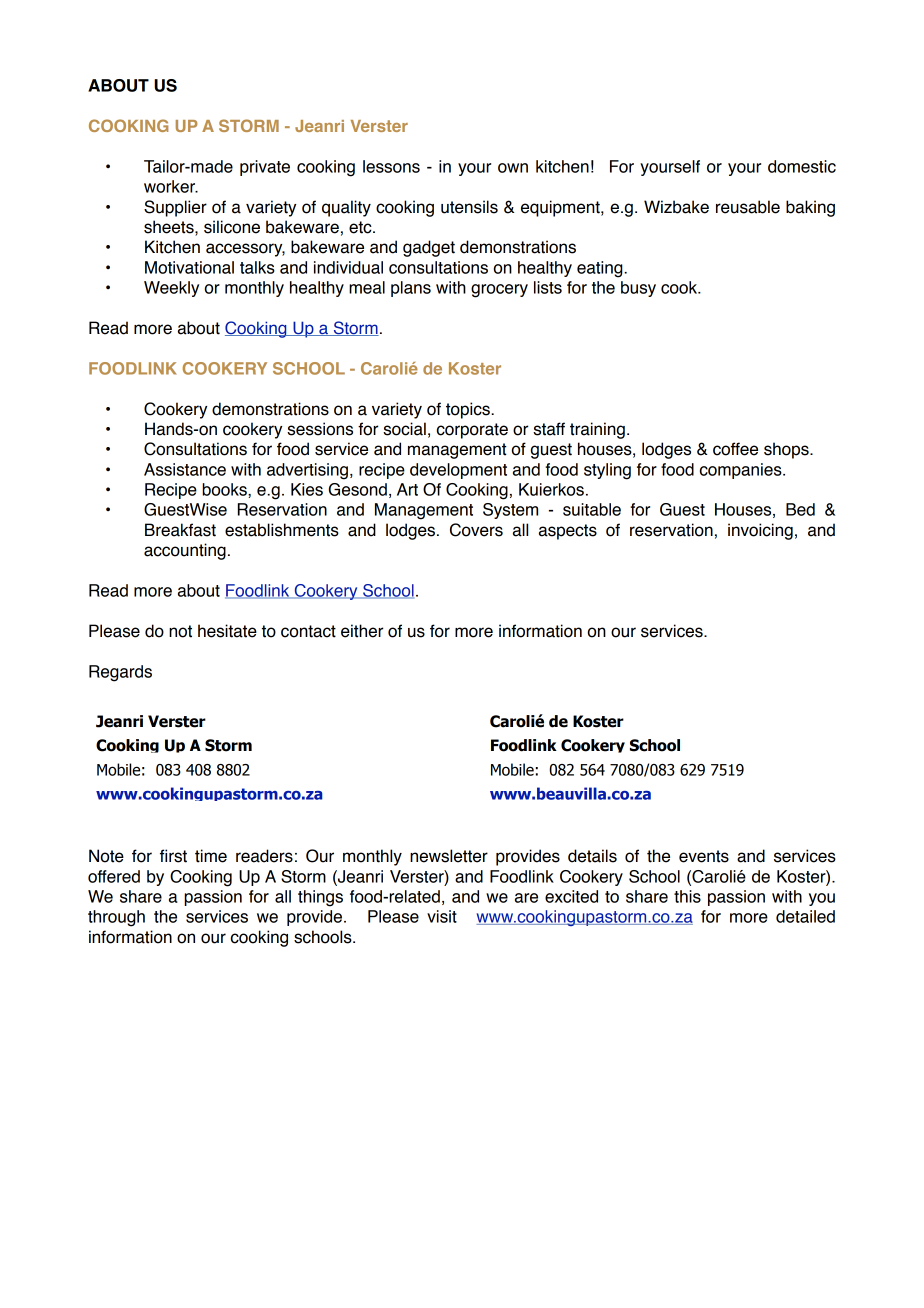  Describe the element at coordinates (170, 186) in the screenshot. I see `worker` at that location.
